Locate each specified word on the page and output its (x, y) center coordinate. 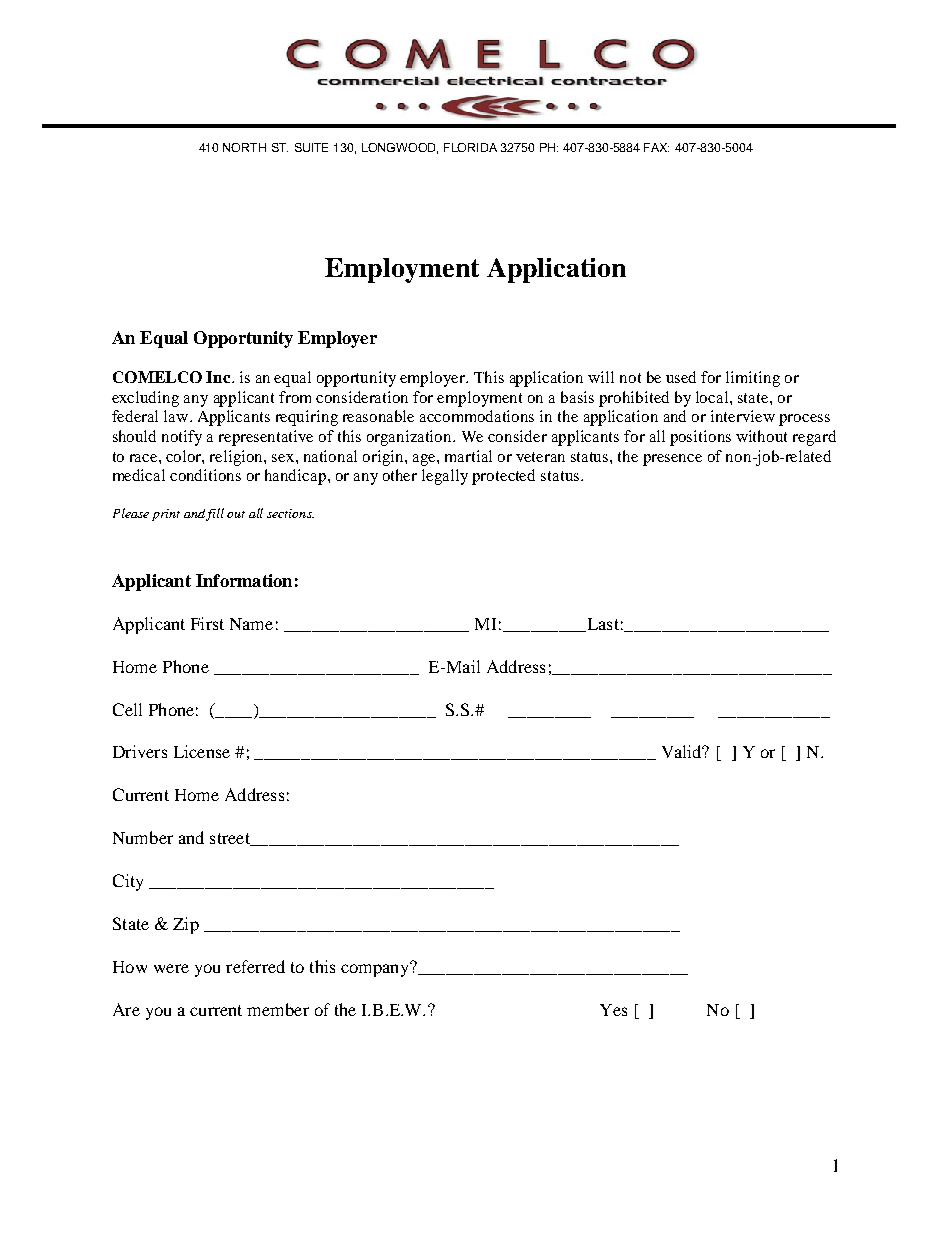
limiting (753, 379)
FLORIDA (470, 147)
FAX (656, 147)
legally (445, 477)
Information (244, 580)
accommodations (477, 416)
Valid (683, 751)
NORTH (244, 147)
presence (672, 460)
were (171, 968)
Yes (613, 1010)
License (202, 751)
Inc (219, 377)
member (278, 1009)
